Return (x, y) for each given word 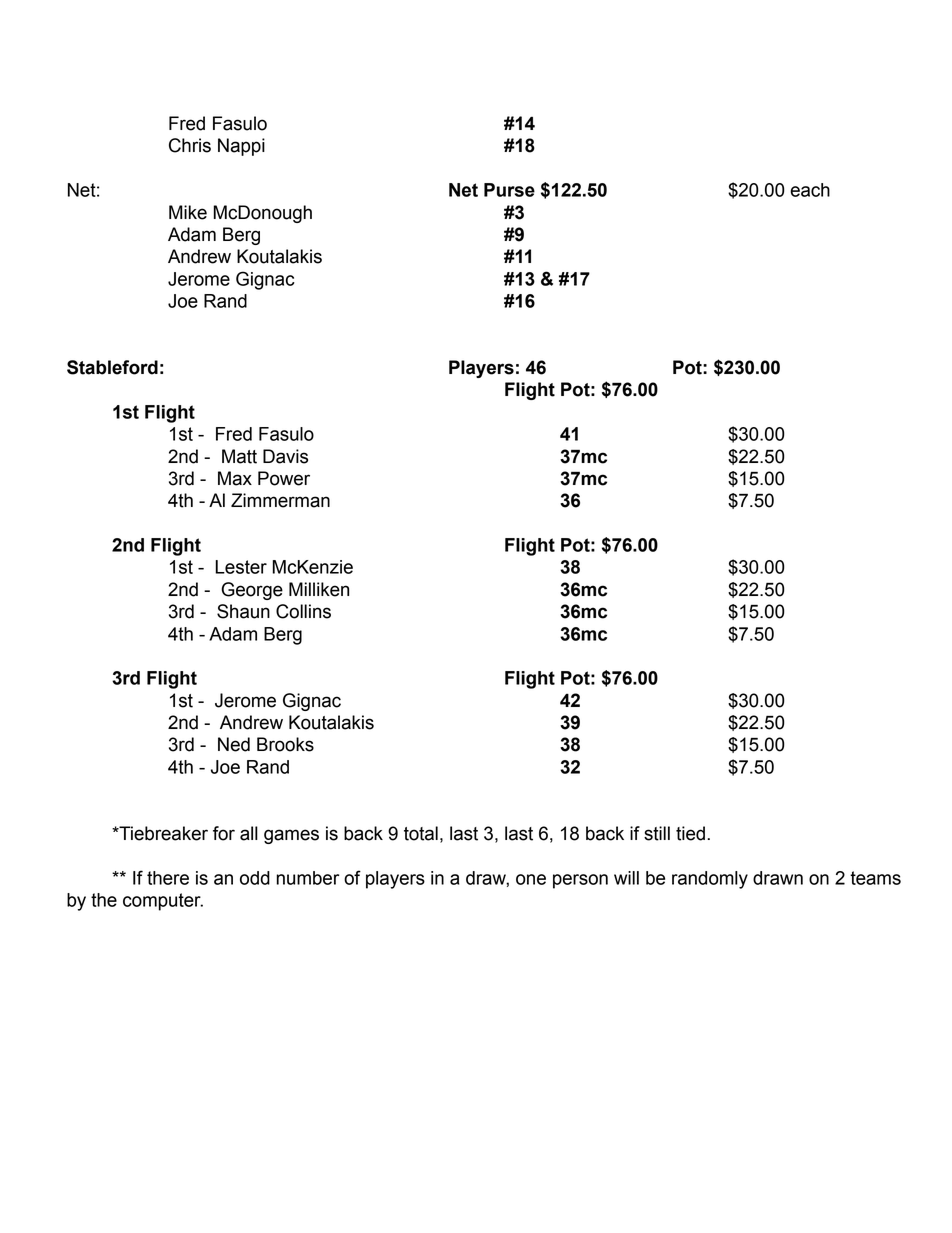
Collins (303, 611)
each (810, 190)
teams (875, 878)
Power (284, 478)
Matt (239, 456)
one (531, 879)
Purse (509, 190)
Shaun (243, 611)
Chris (190, 145)
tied (690, 833)
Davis (285, 456)
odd (255, 878)
